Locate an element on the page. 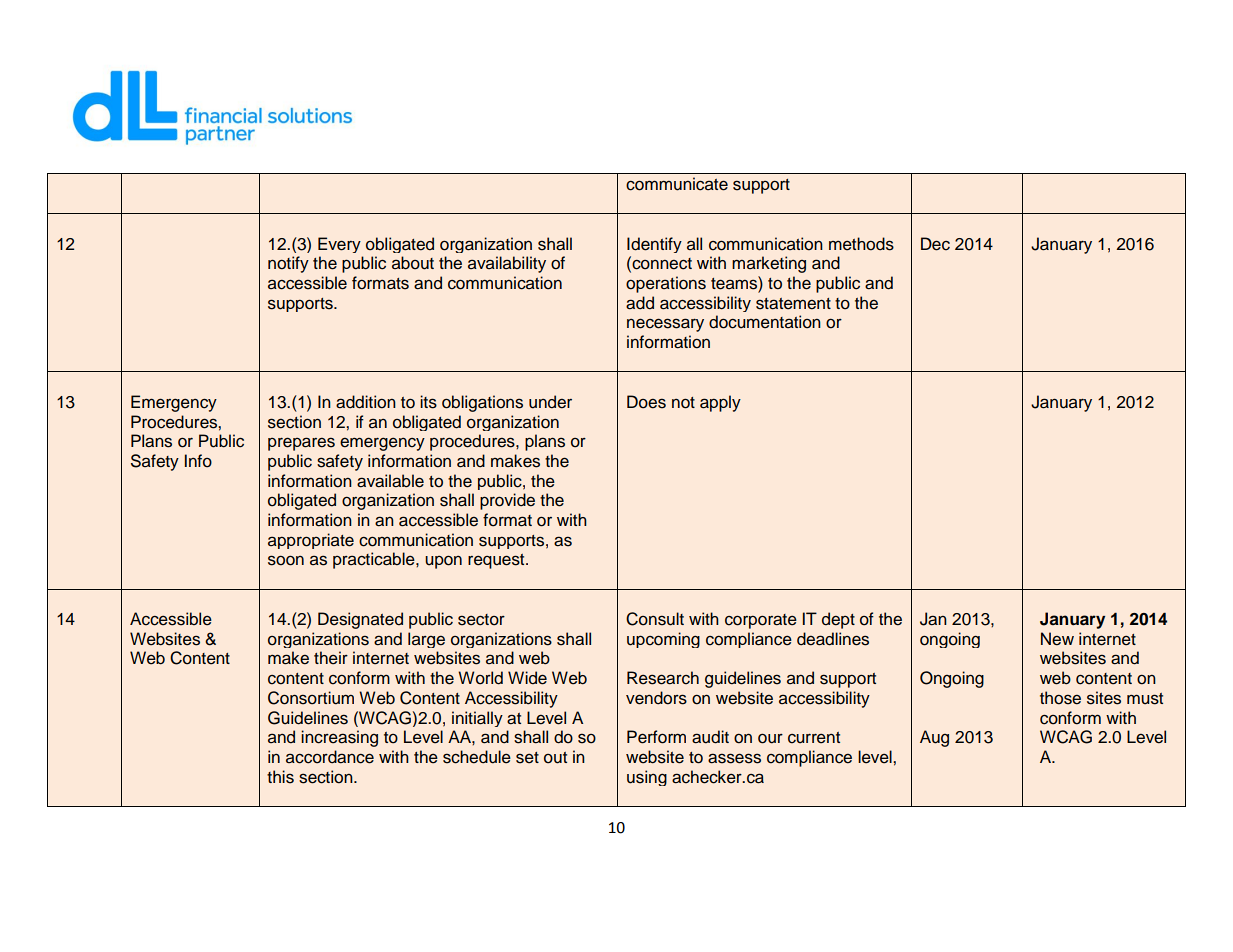  accordance is located at coordinates (330, 757).
